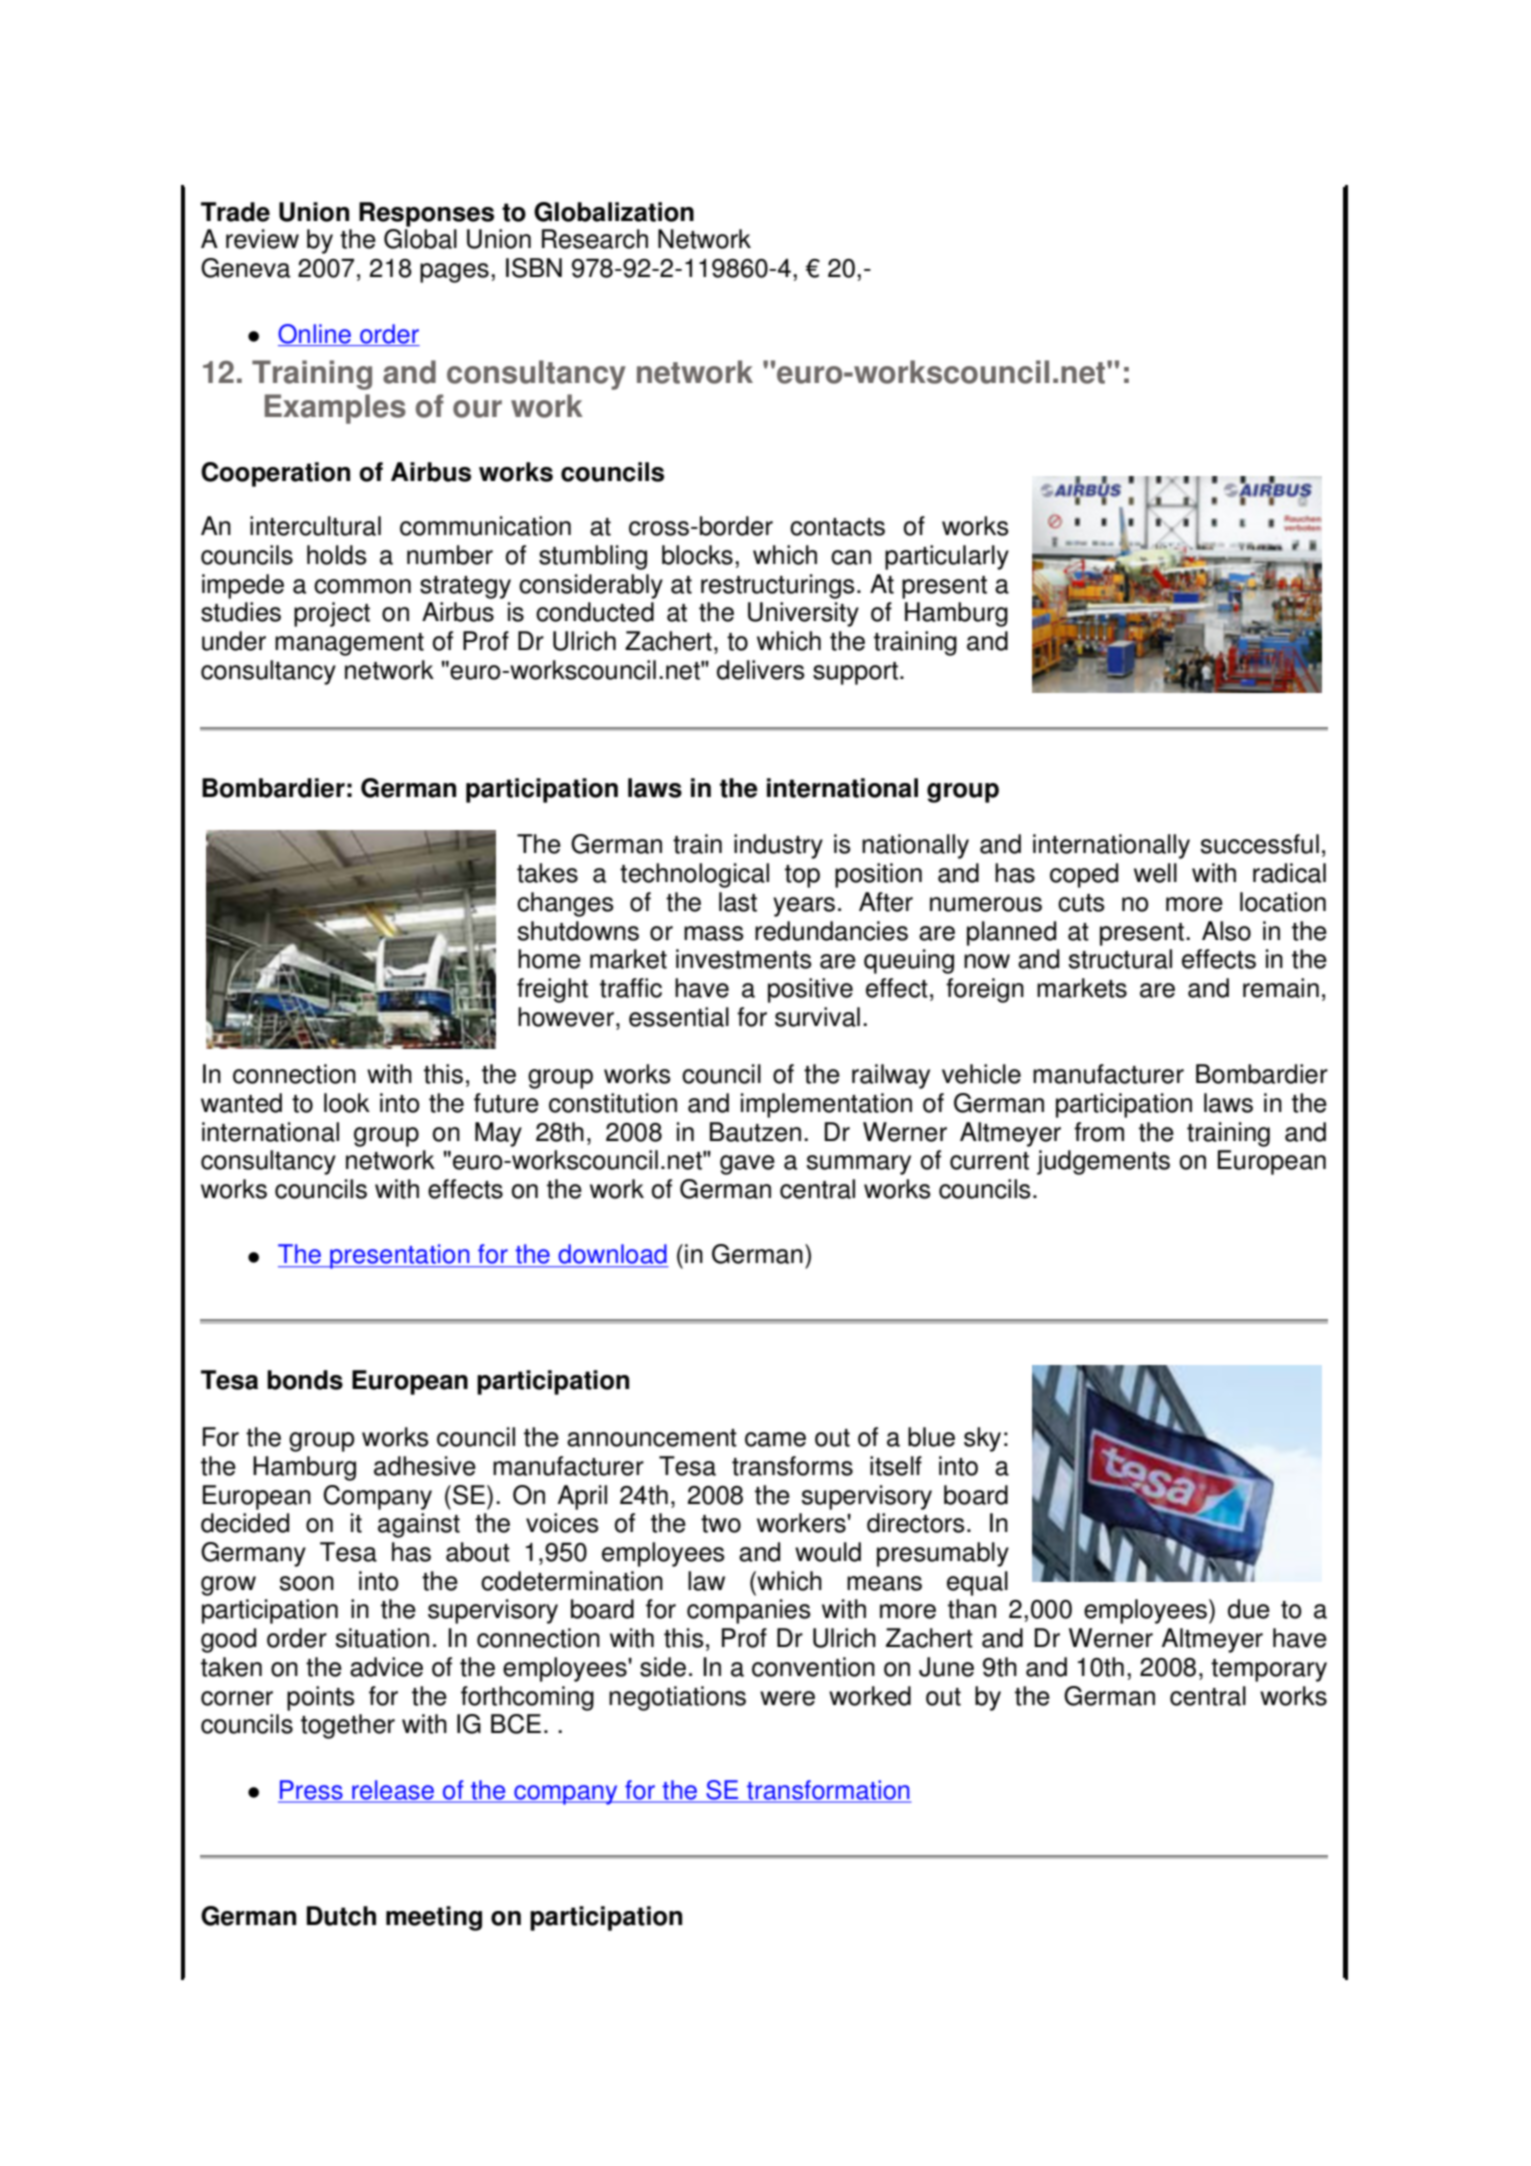 The width and height of the document is (1531, 2166). What do you see at coordinates (947, 557) in the document?
I see `particularly` at bounding box center [947, 557].
